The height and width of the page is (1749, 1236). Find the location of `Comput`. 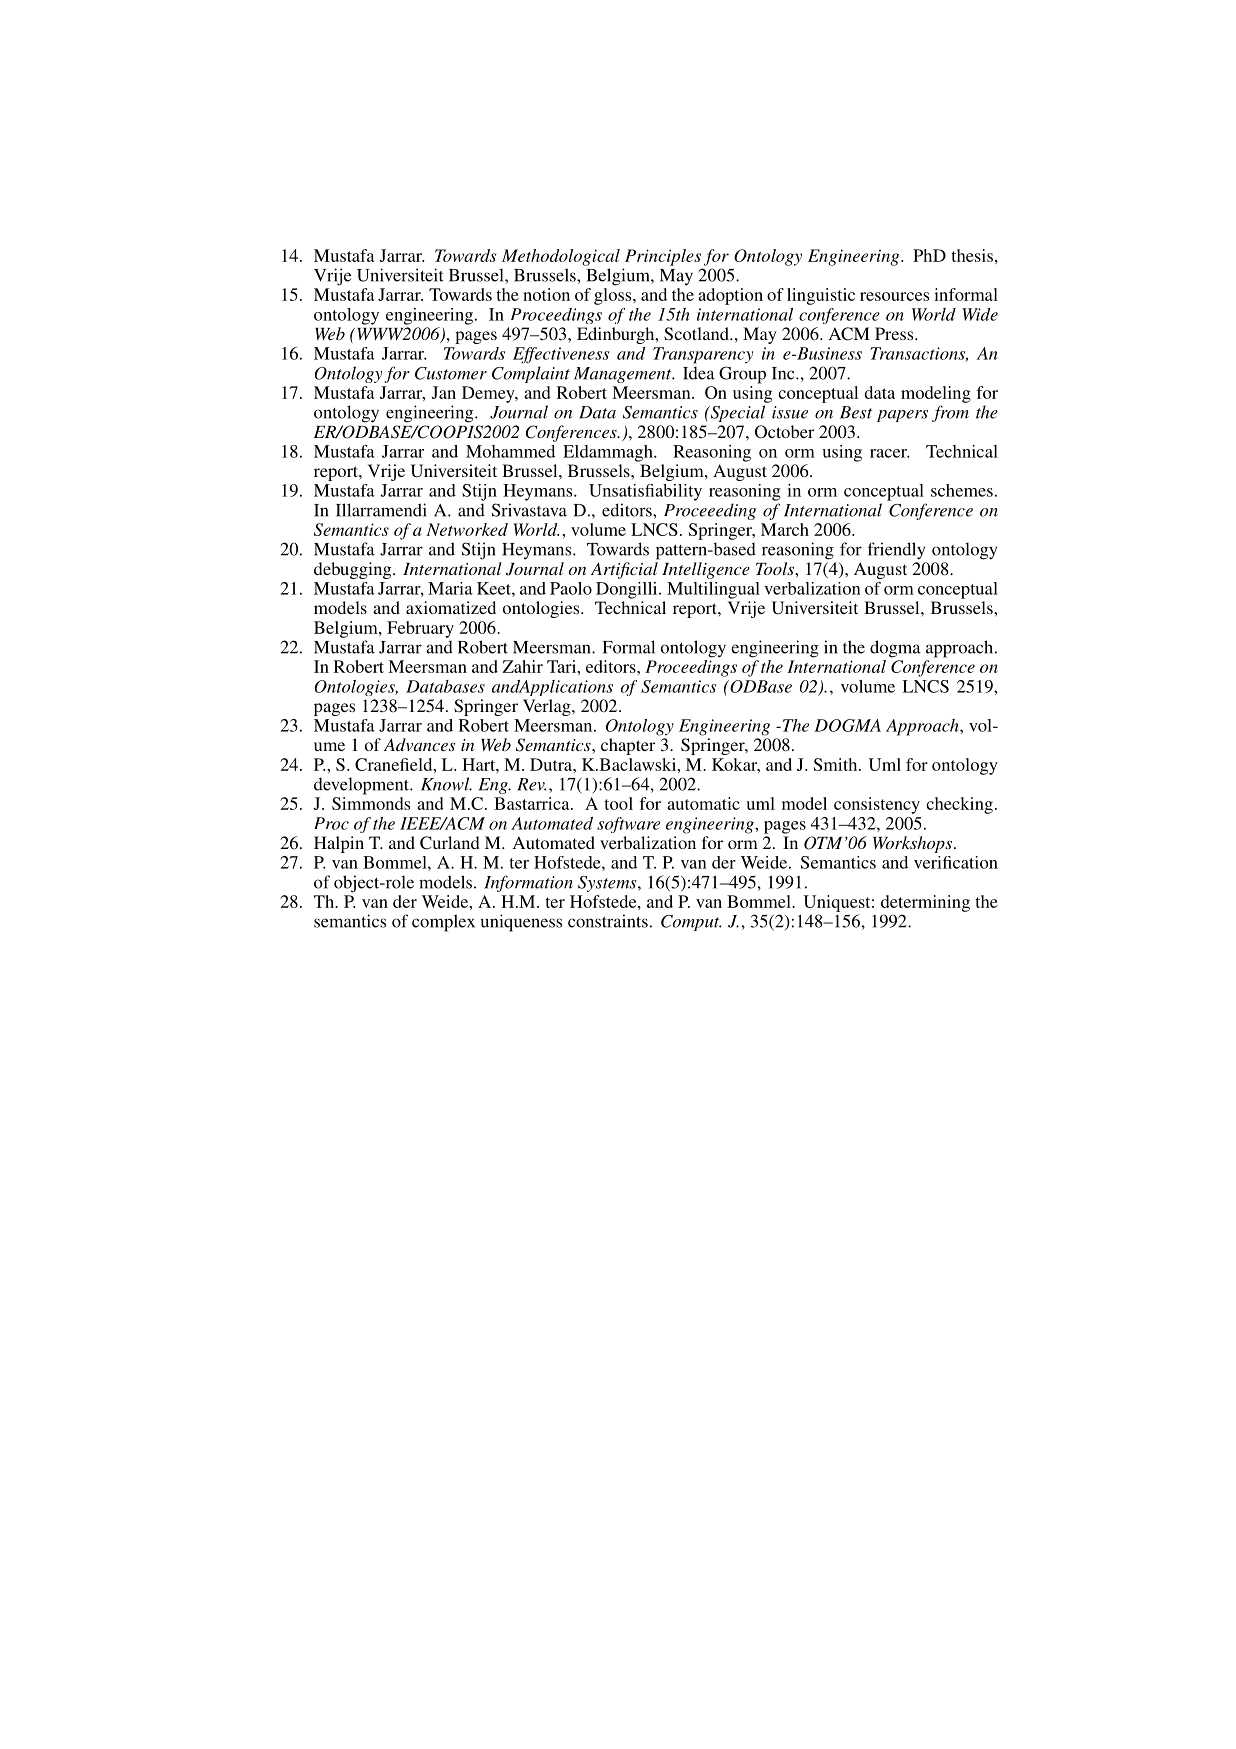

Comput is located at coordinates (691, 923).
